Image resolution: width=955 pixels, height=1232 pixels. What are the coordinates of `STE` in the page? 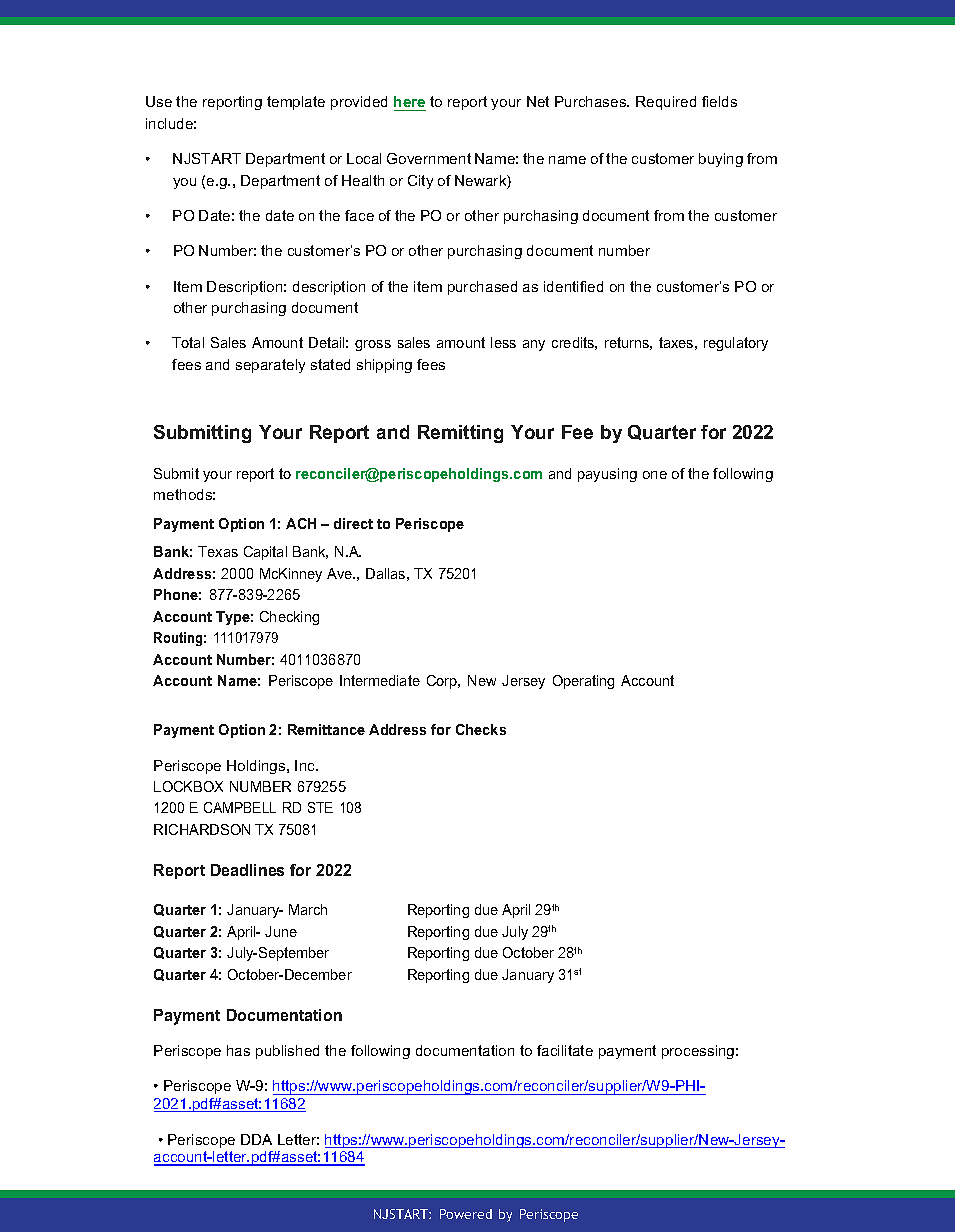 It's located at (320, 807).
